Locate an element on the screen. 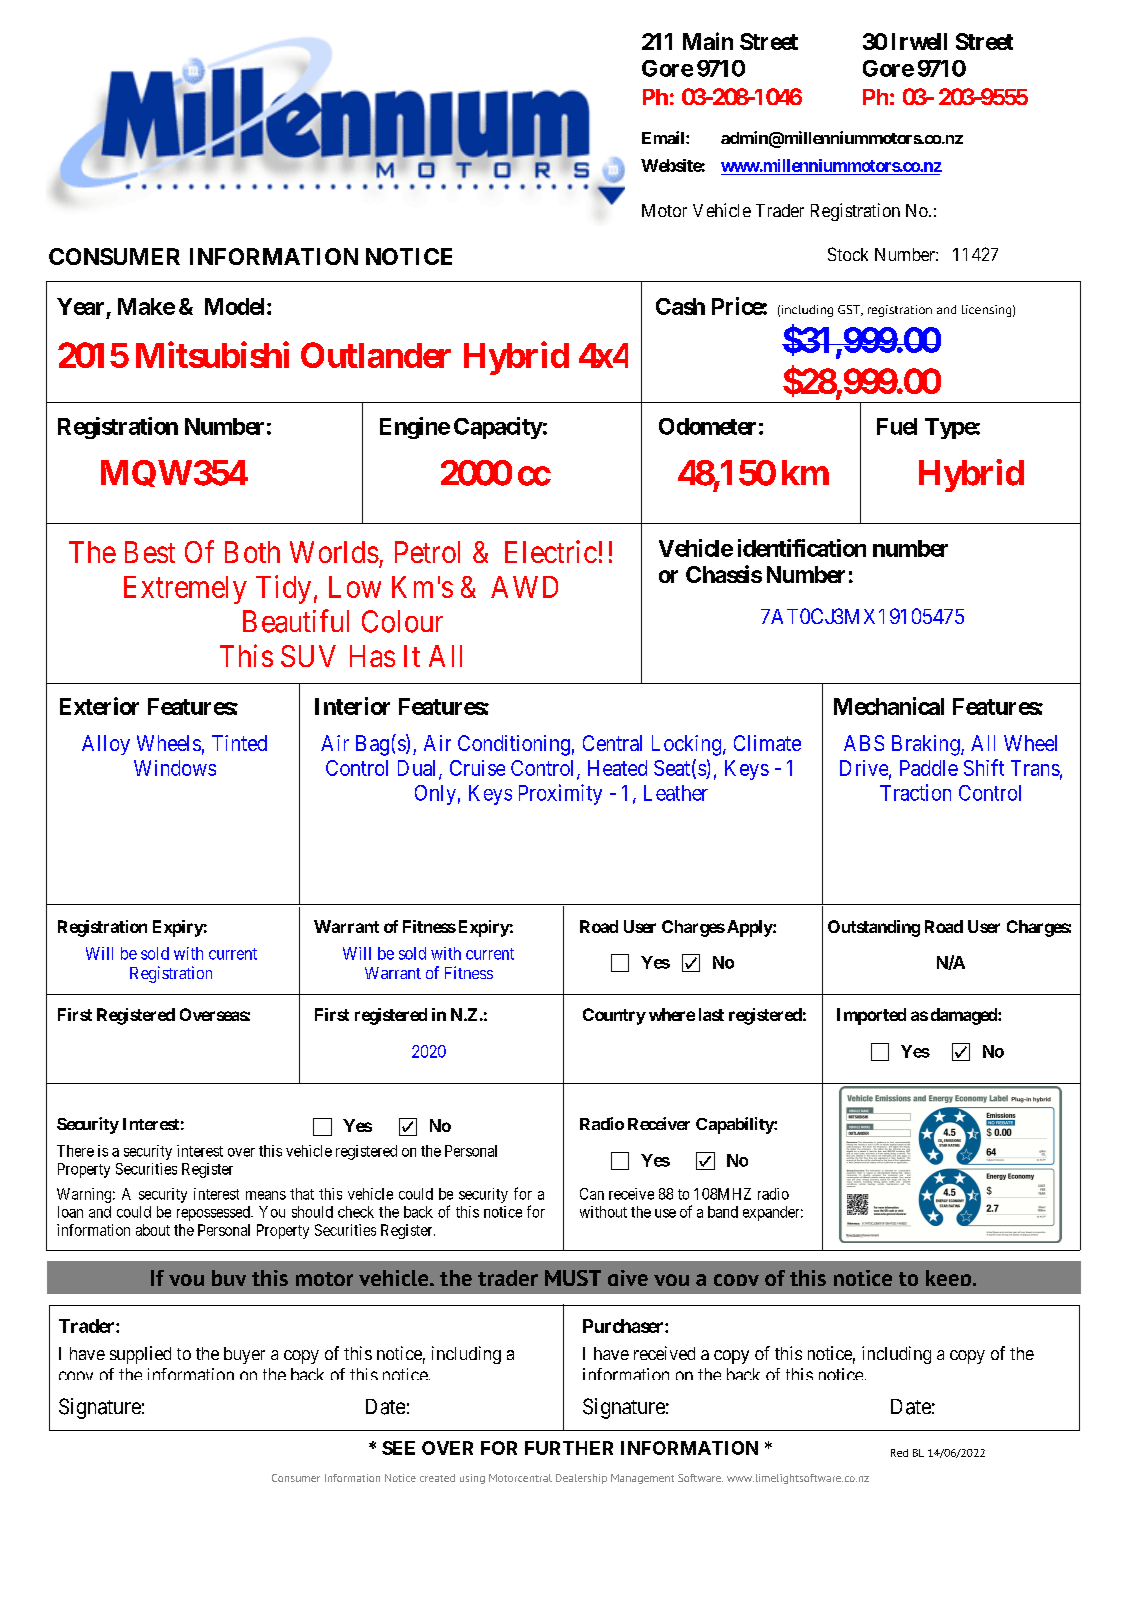 This screenshot has width=1139, height=1612. Extremely is located at coordinates (185, 590).
